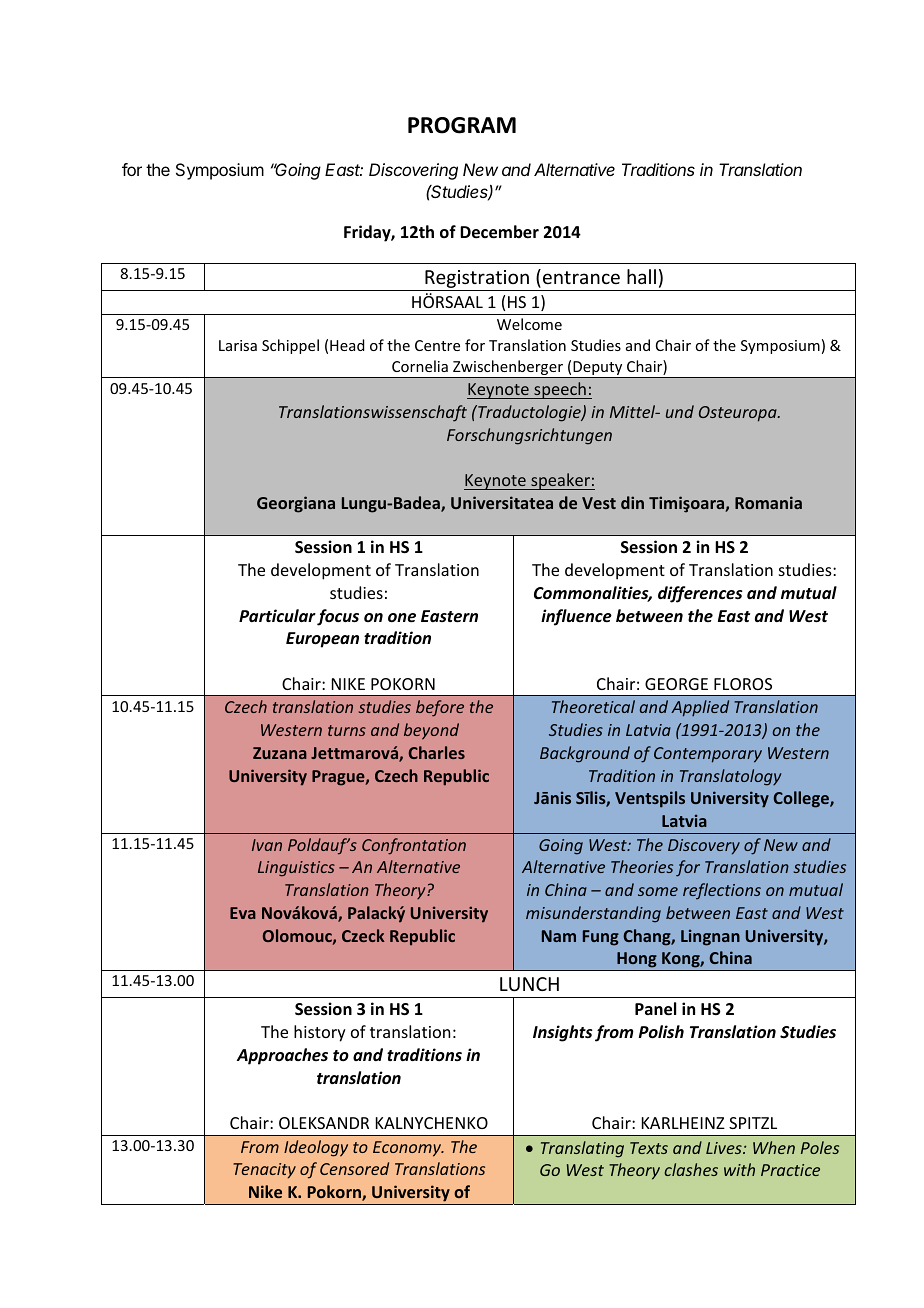 The height and width of the screenshot is (1308, 924). What do you see at coordinates (641, 276) in the screenshot?
I see `hall` at bounding box center [641, 276].
